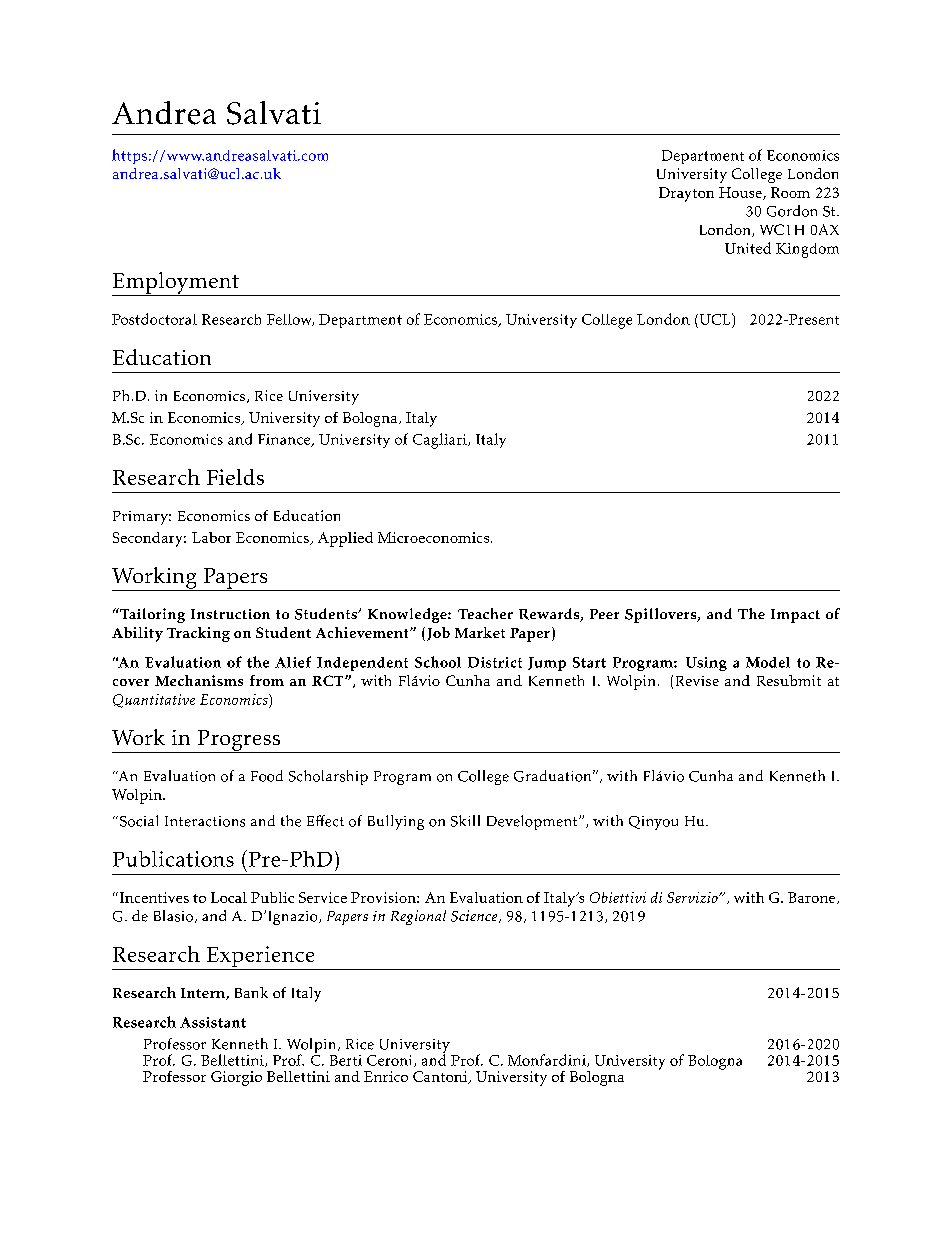 Image resolution: width=952 pixels, height=1233 pixels. I want to click on Market, so click(480, 632).
